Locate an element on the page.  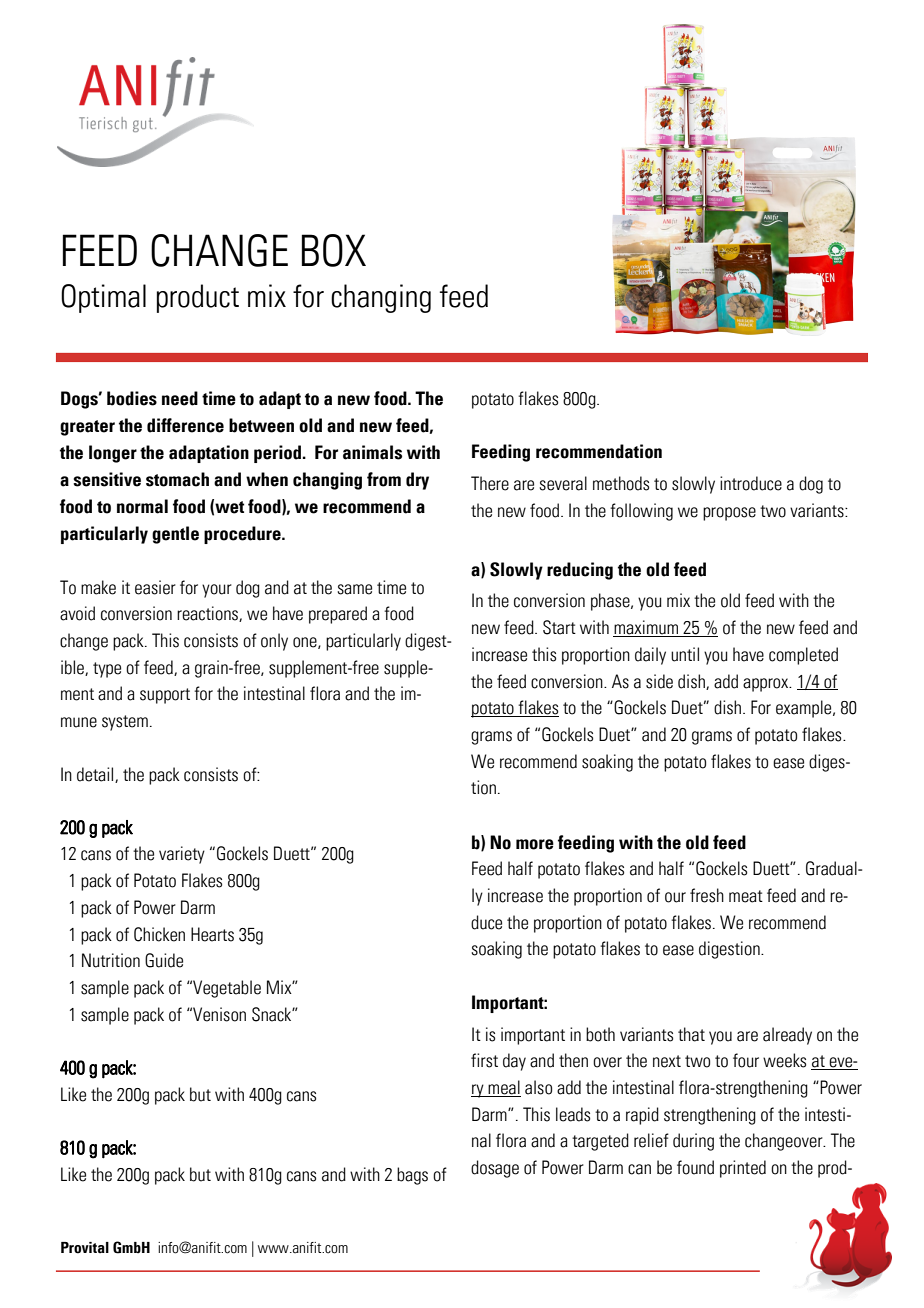
dry is located at coordinates (417, 481).
